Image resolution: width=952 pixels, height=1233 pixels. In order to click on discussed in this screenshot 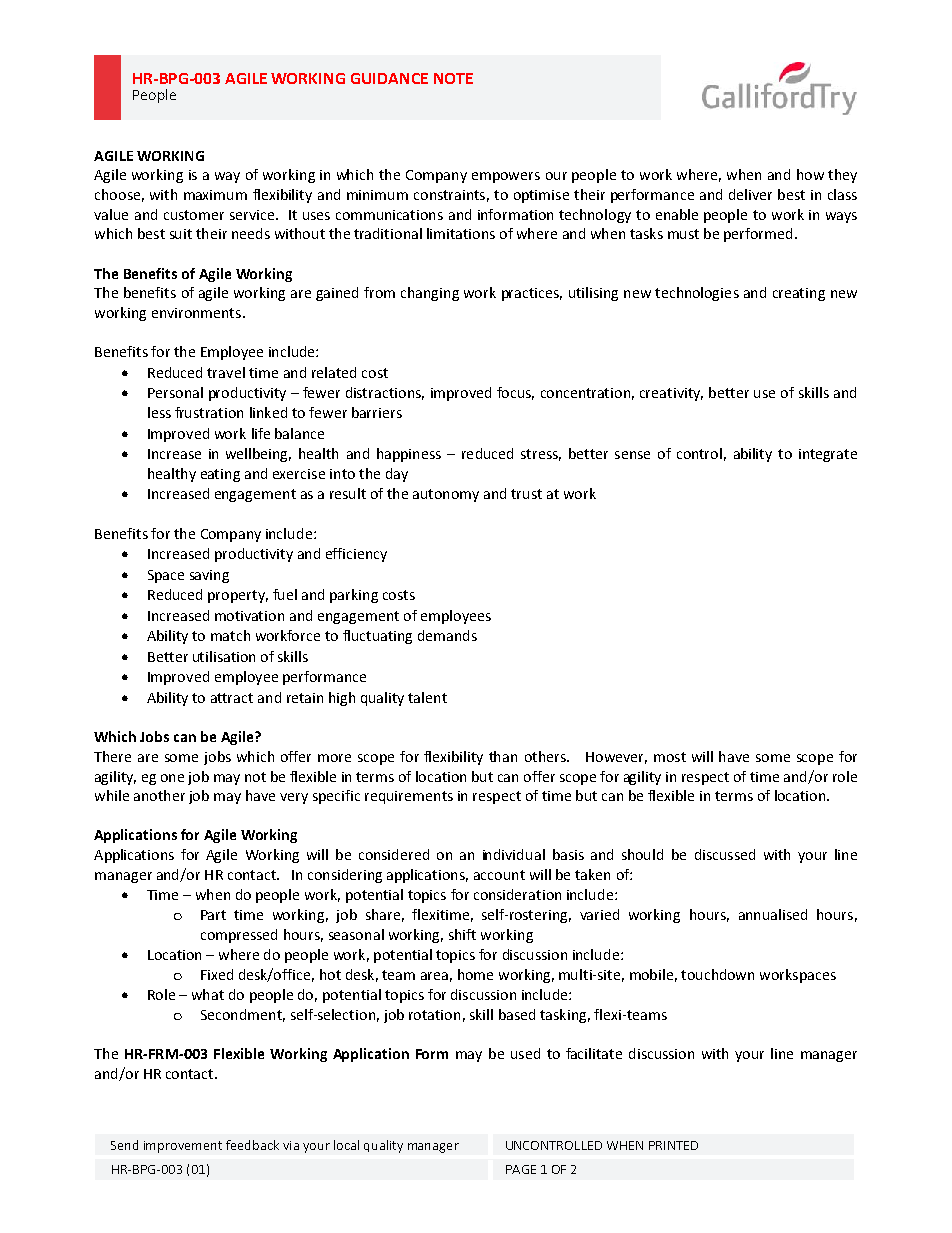, I will do `click(725, 854)`.
